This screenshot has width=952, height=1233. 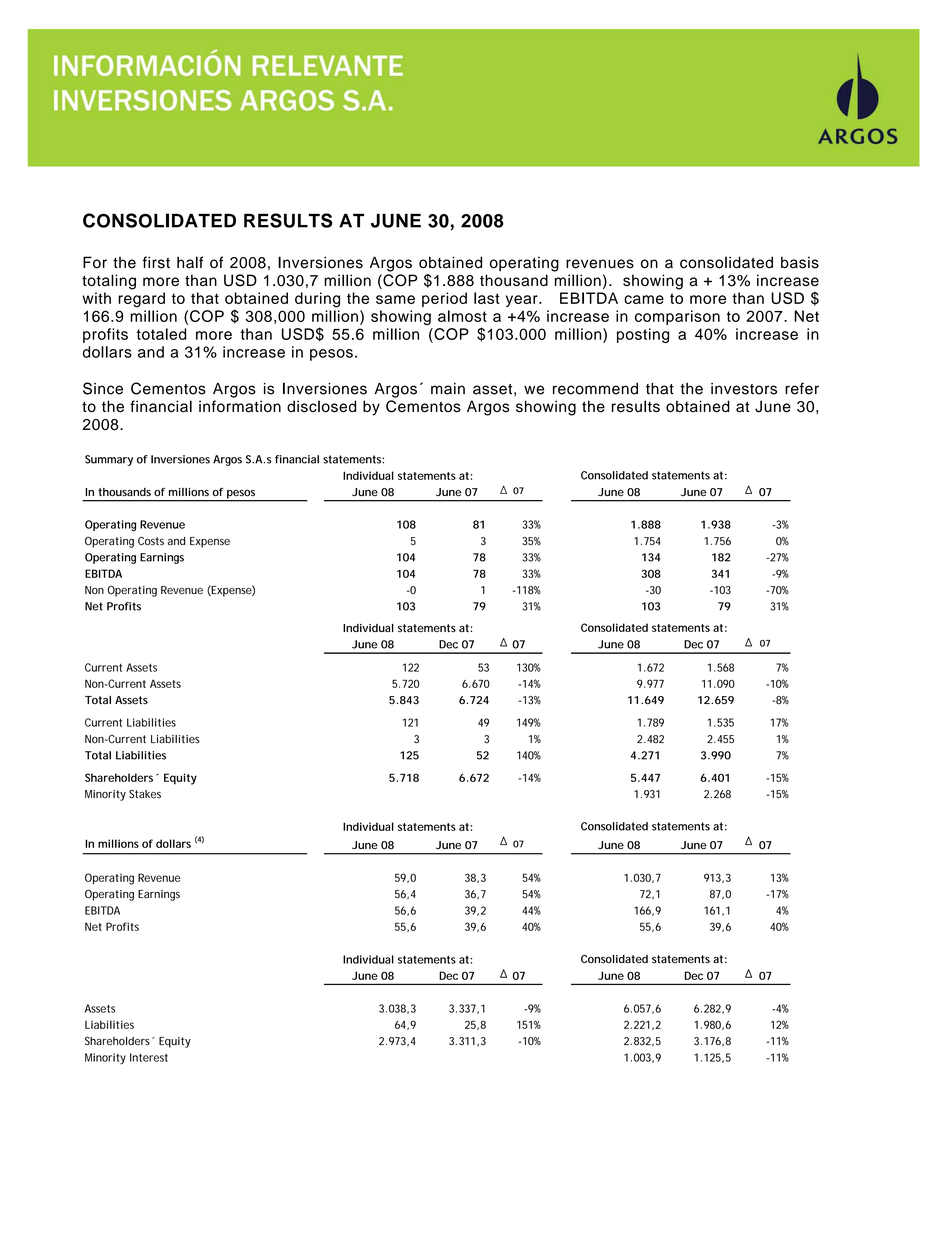 What do you see at coordinates (109, 460) in the screenshot?
I see `Summary` at bounding box center [109, 460].
